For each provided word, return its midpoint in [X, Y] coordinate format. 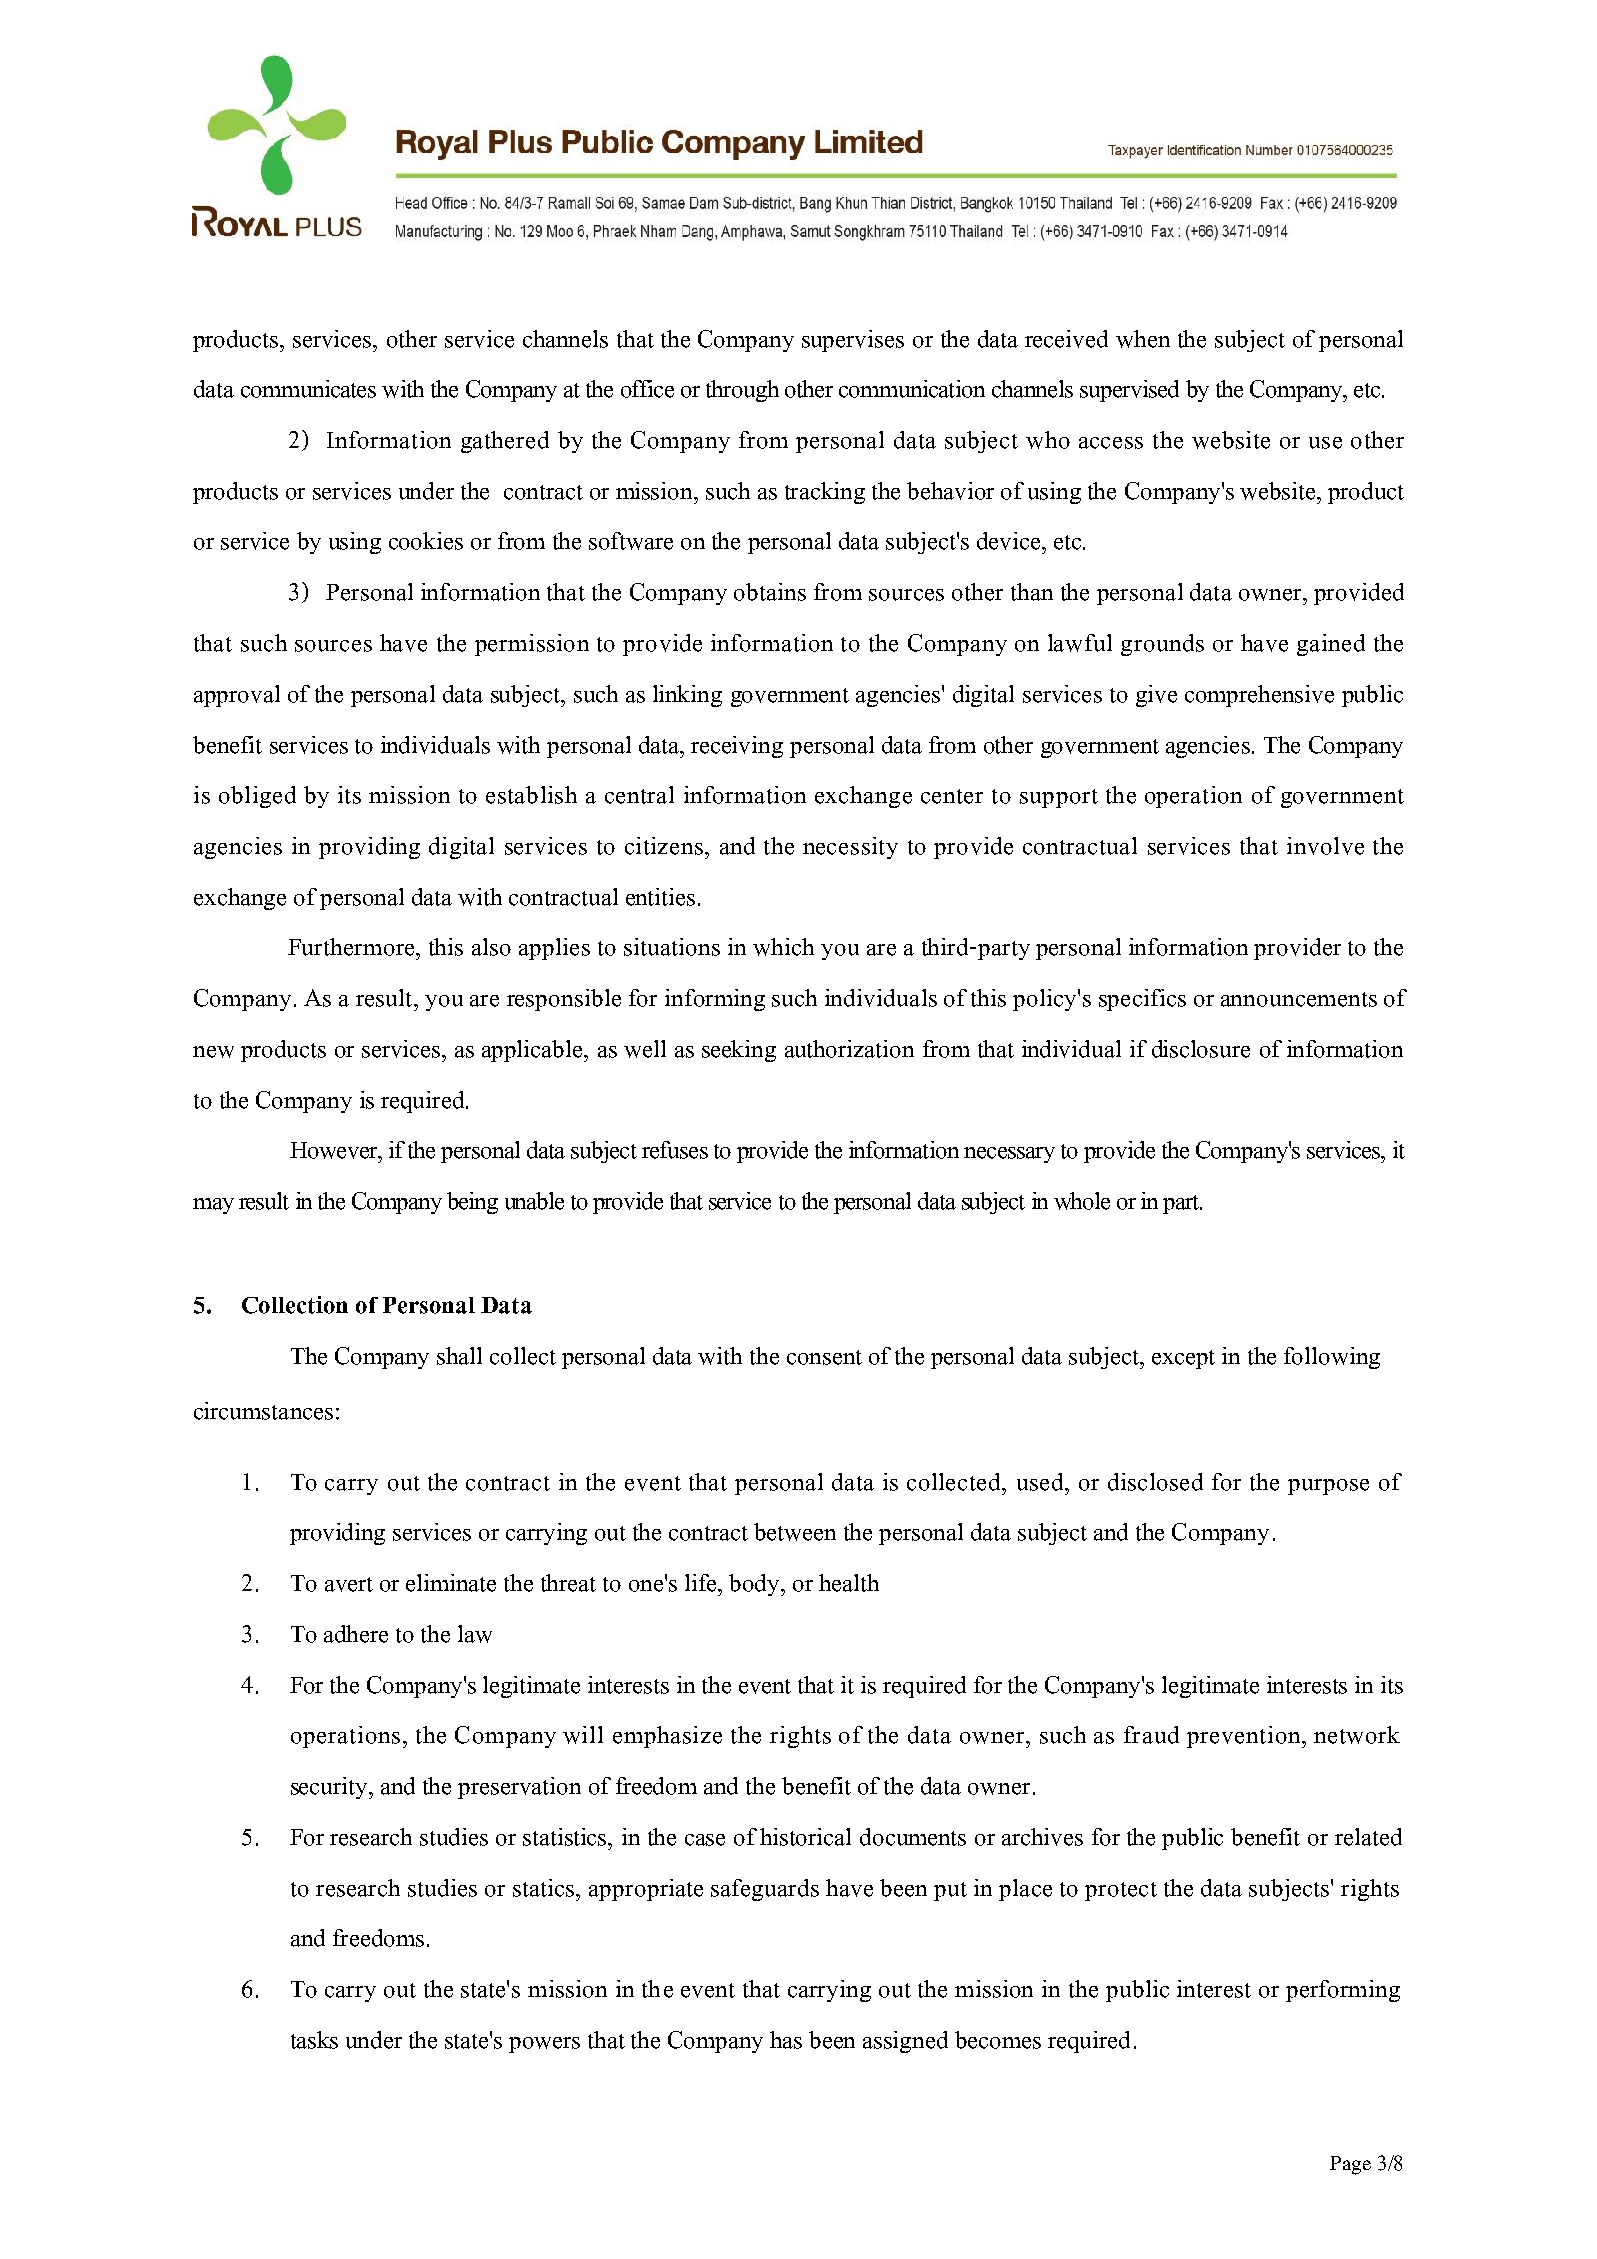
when [1143, 339]
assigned [905, 2042]
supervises [853, 341]
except [1183, 1359]
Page [1350, 2165]
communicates [308, 389]
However [335, 1150]
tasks [314, 2040]
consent [824, 1357]
